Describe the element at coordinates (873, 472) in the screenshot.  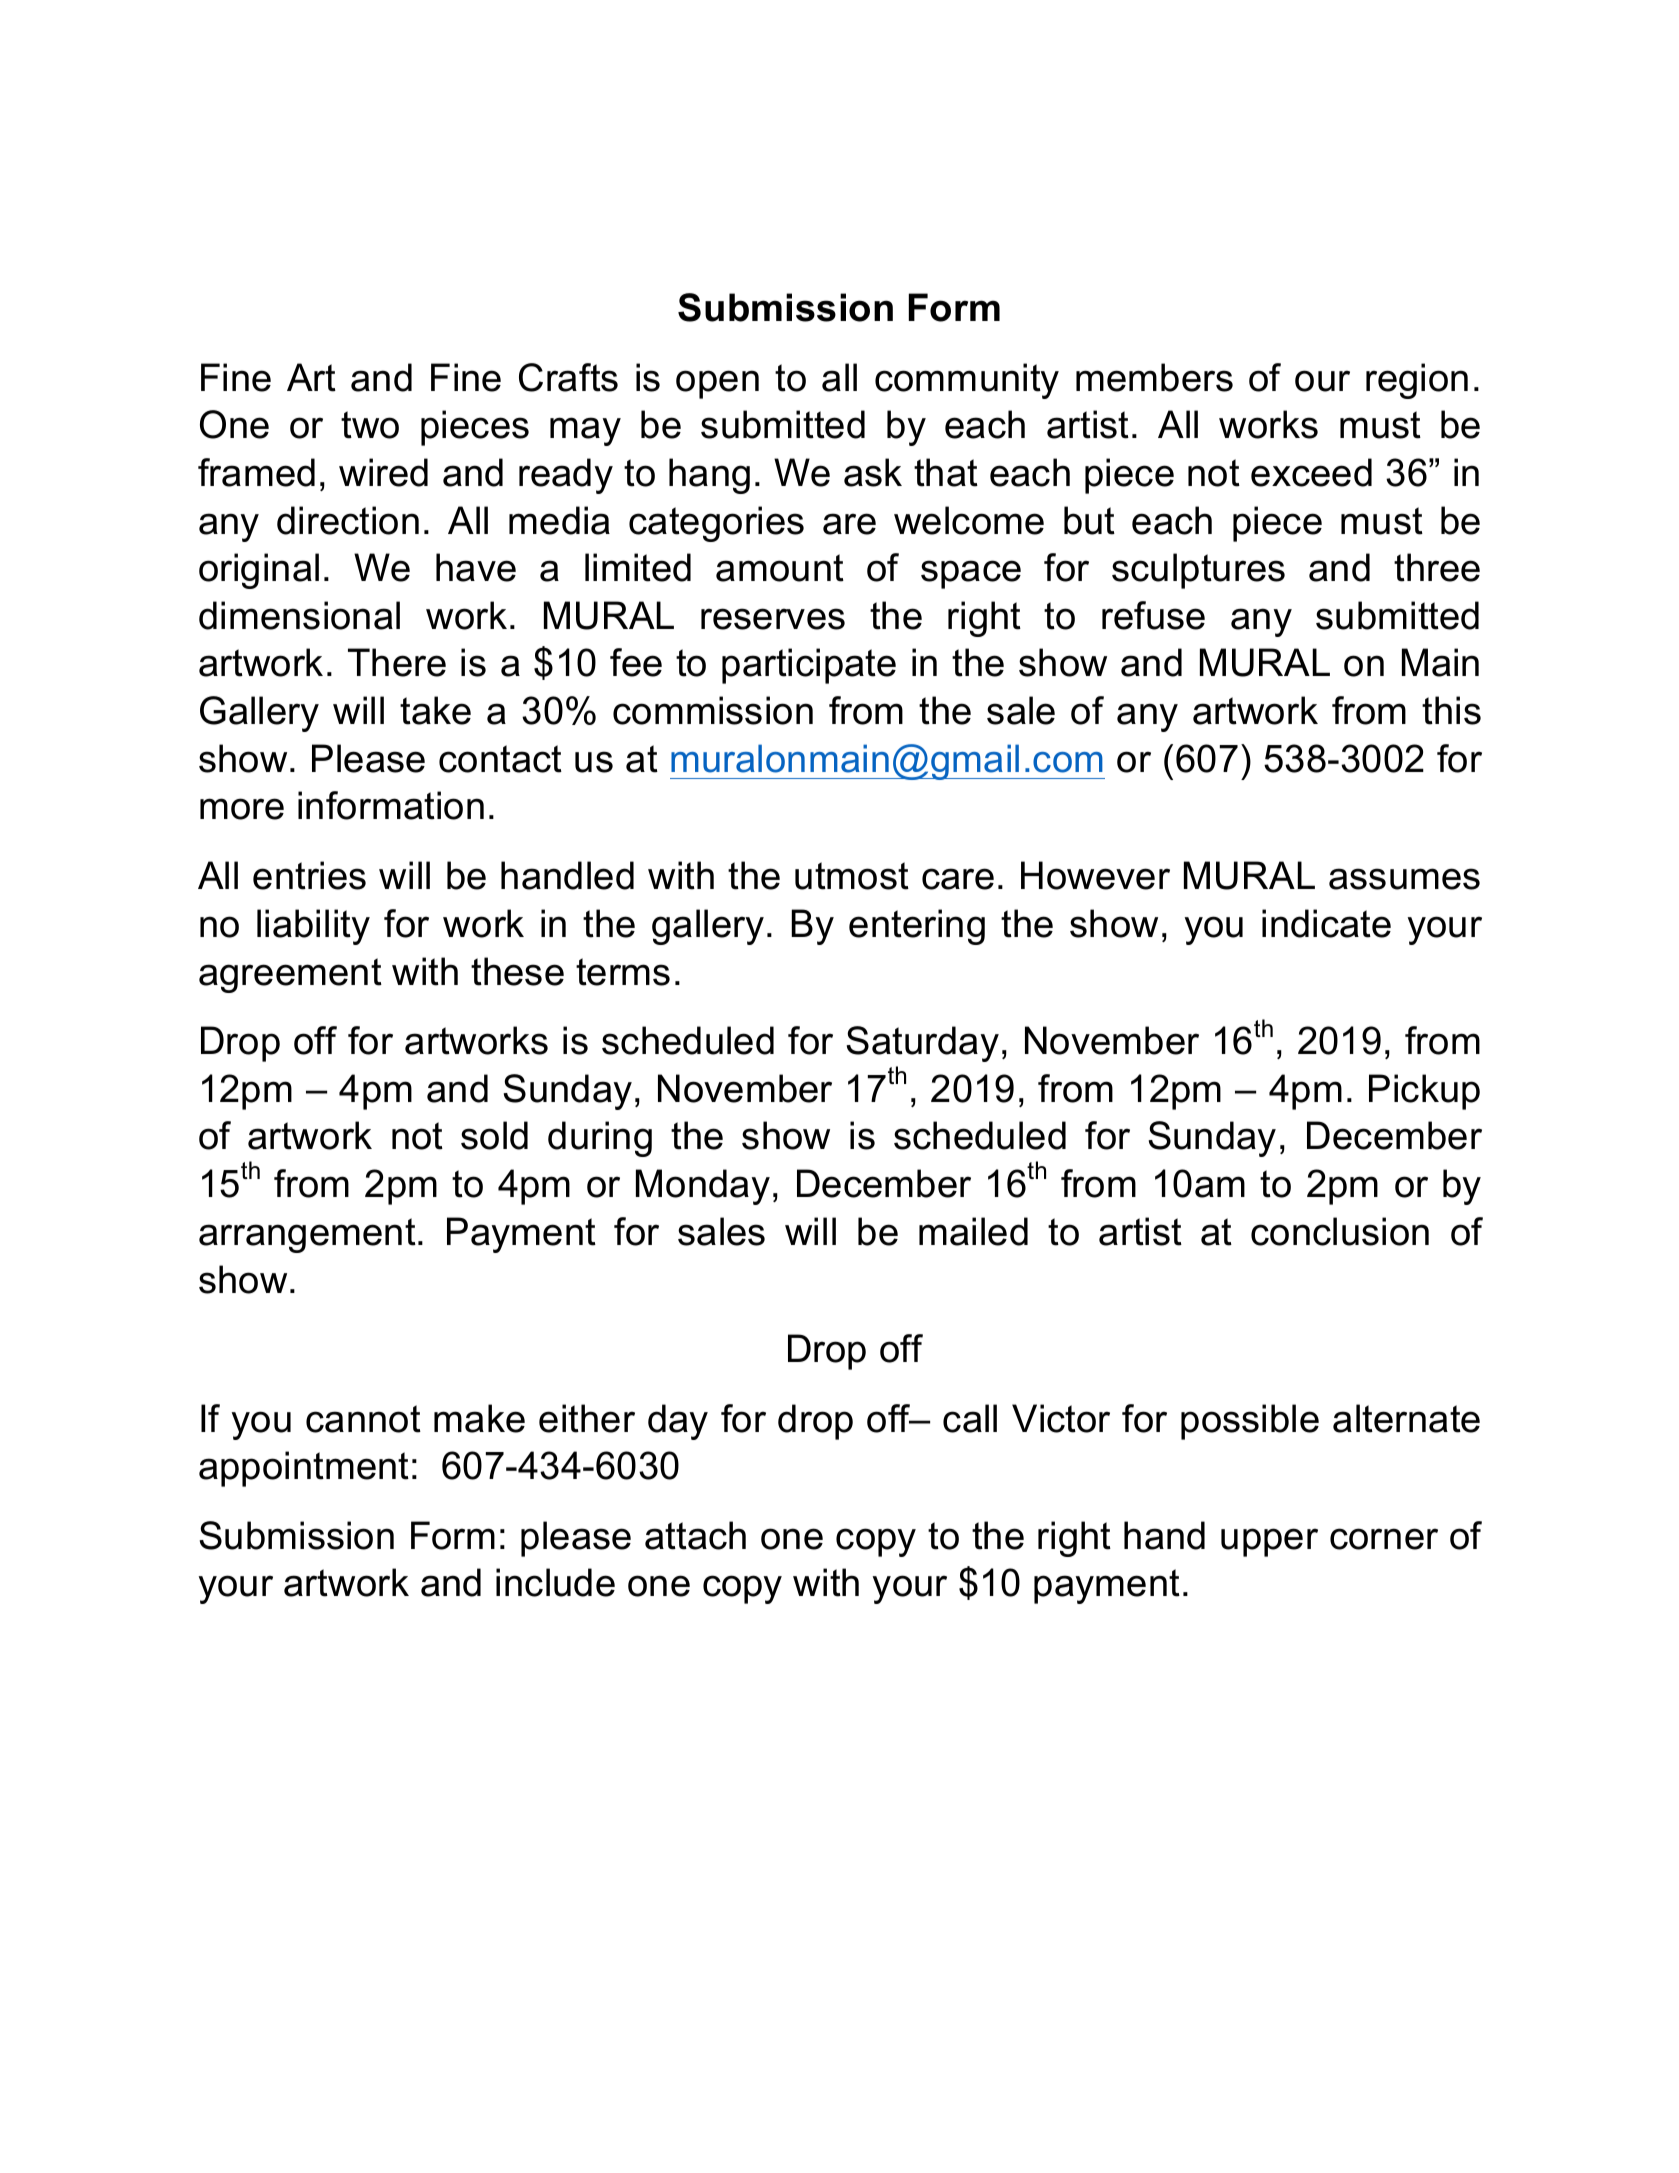
I see `ask` at that location.
